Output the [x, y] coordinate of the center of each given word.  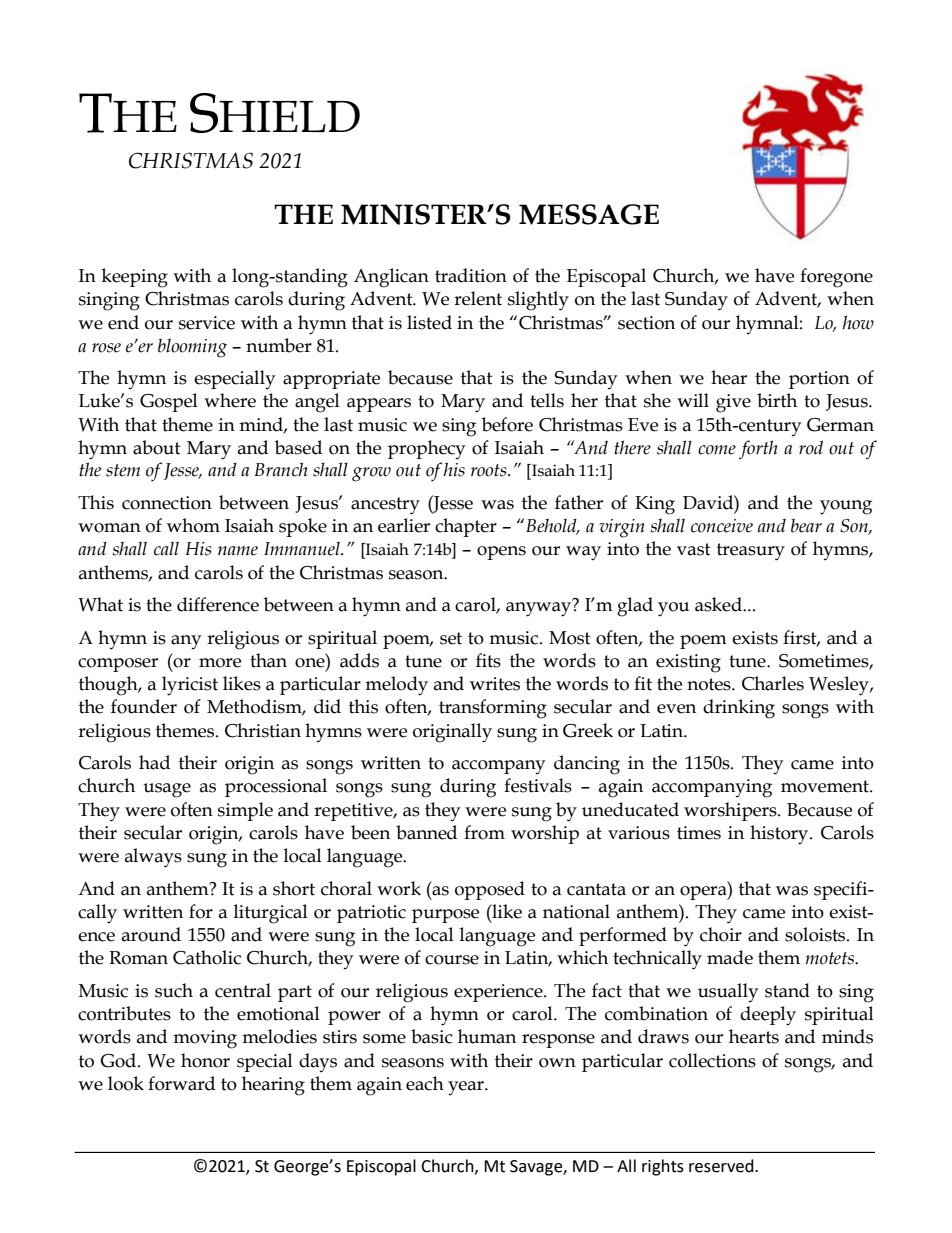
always [153, 858]
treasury [751, 552]
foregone [836, 278]
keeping [134, 278]
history [780, 835]
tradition [471, 275]
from [484, 832]
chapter [466, 527]
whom [193, 525]
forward [181, 1083]
